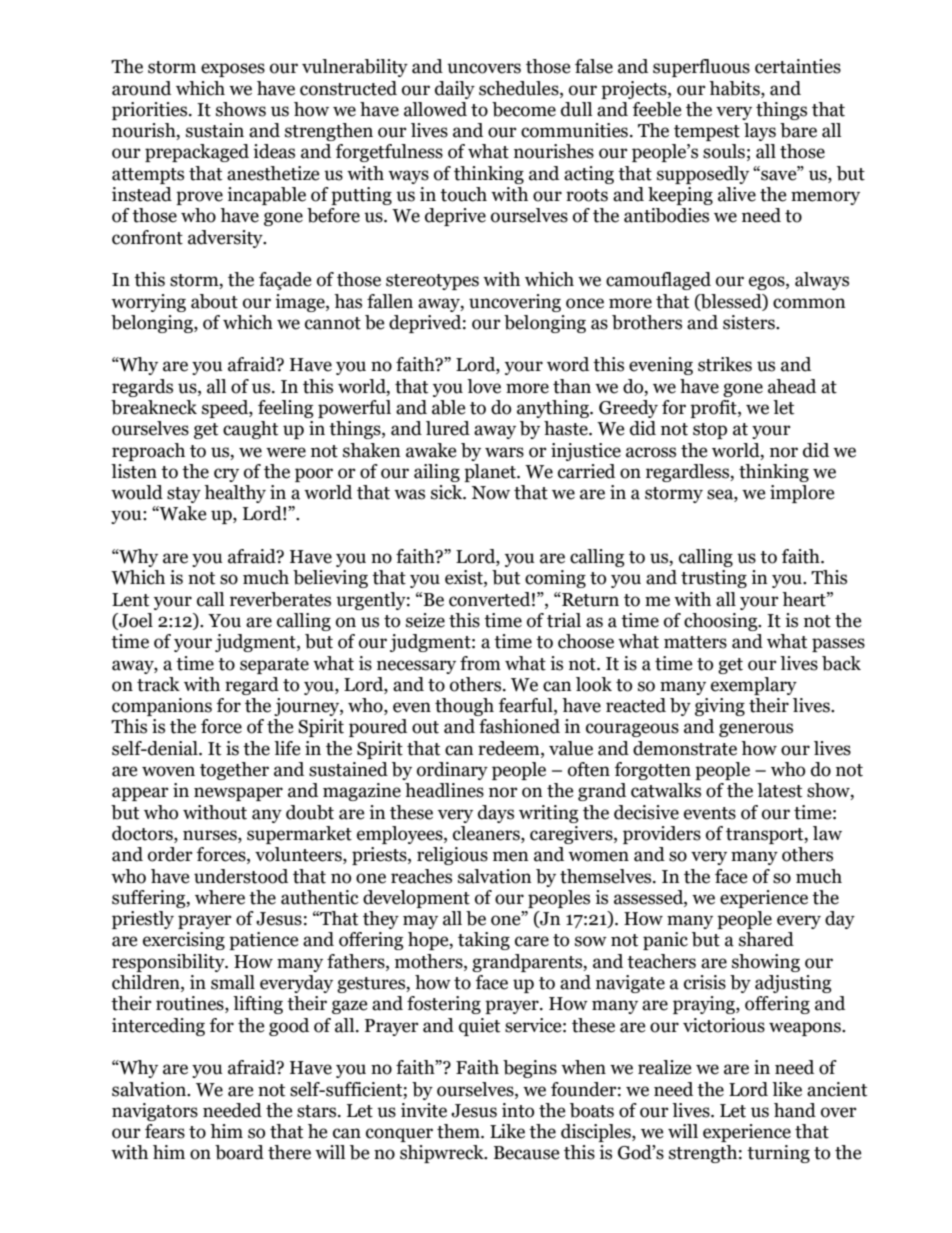 The width and height of the screenshot is (952, 1233). What do you see at coordinates (455, 90) in the screenshot?
I see `daily` at bounding box center [455, 90].
